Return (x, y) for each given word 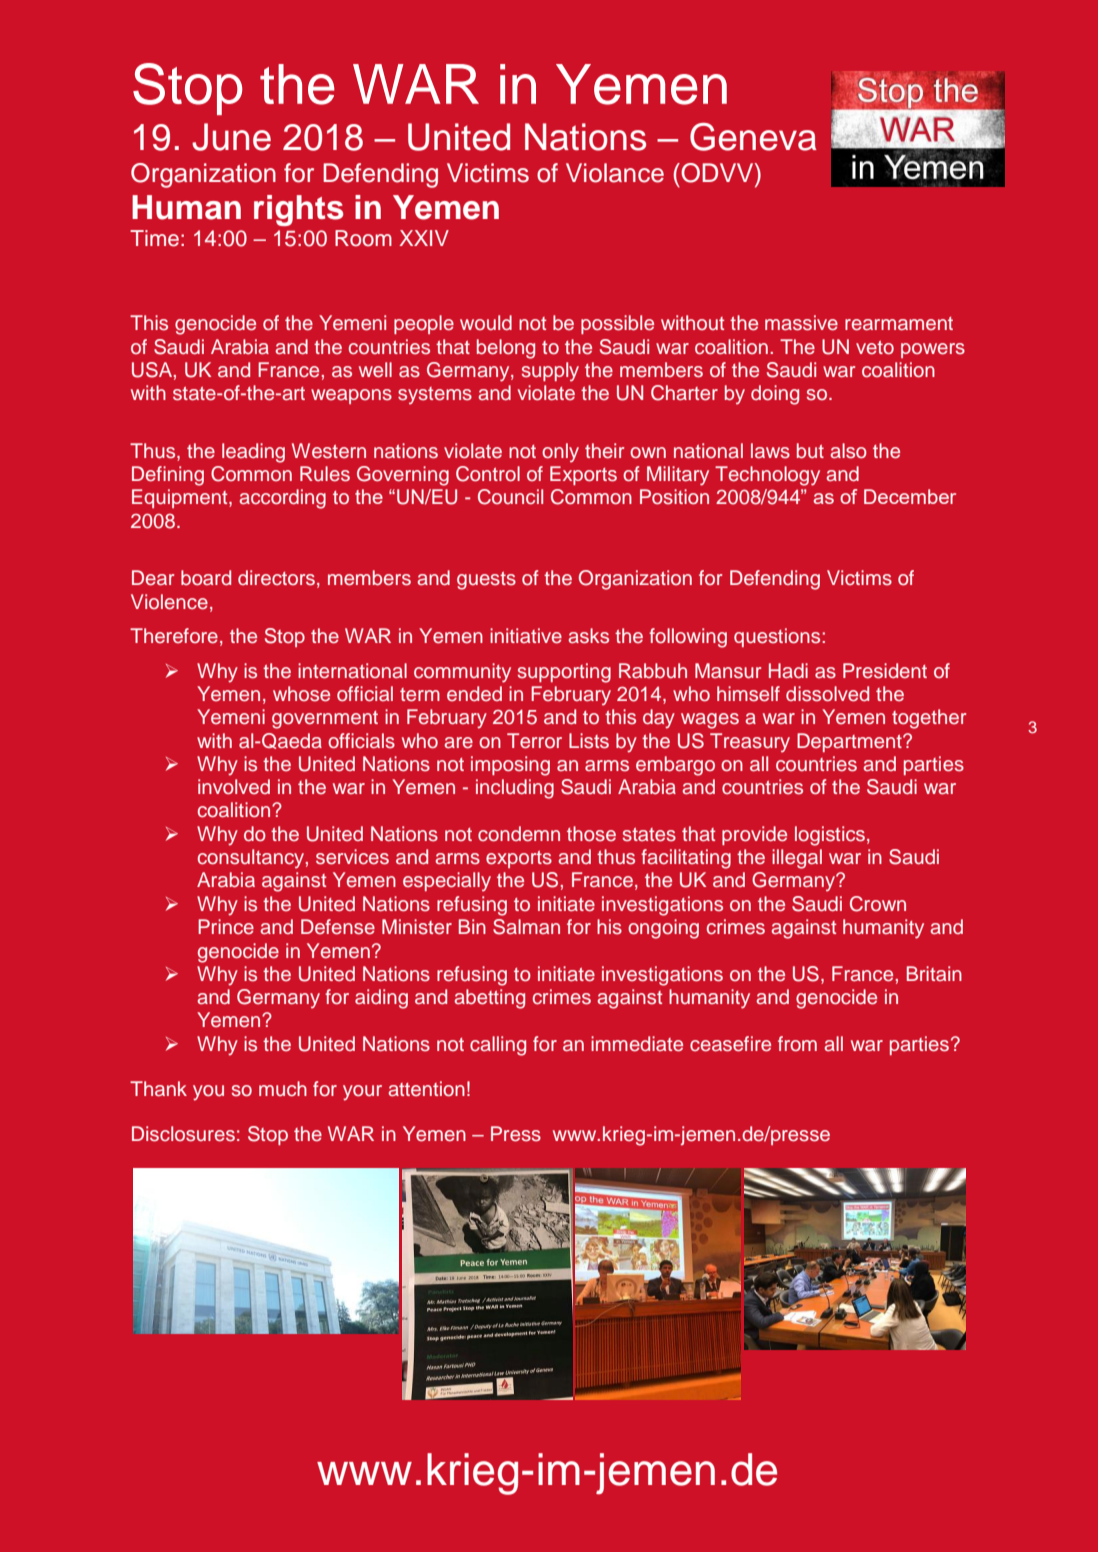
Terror (534, 741)
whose (301, 694)
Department (850, 742)
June (231, 137)
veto (875, 348)
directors (276, 578)
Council (510, 497)
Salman (526, 927)
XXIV (424, 238)
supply (550, 372)
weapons (351, 396)
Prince (226, 927)
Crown (878, 904)
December (910, 496)
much (283, 1088)
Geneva (753, 137)
